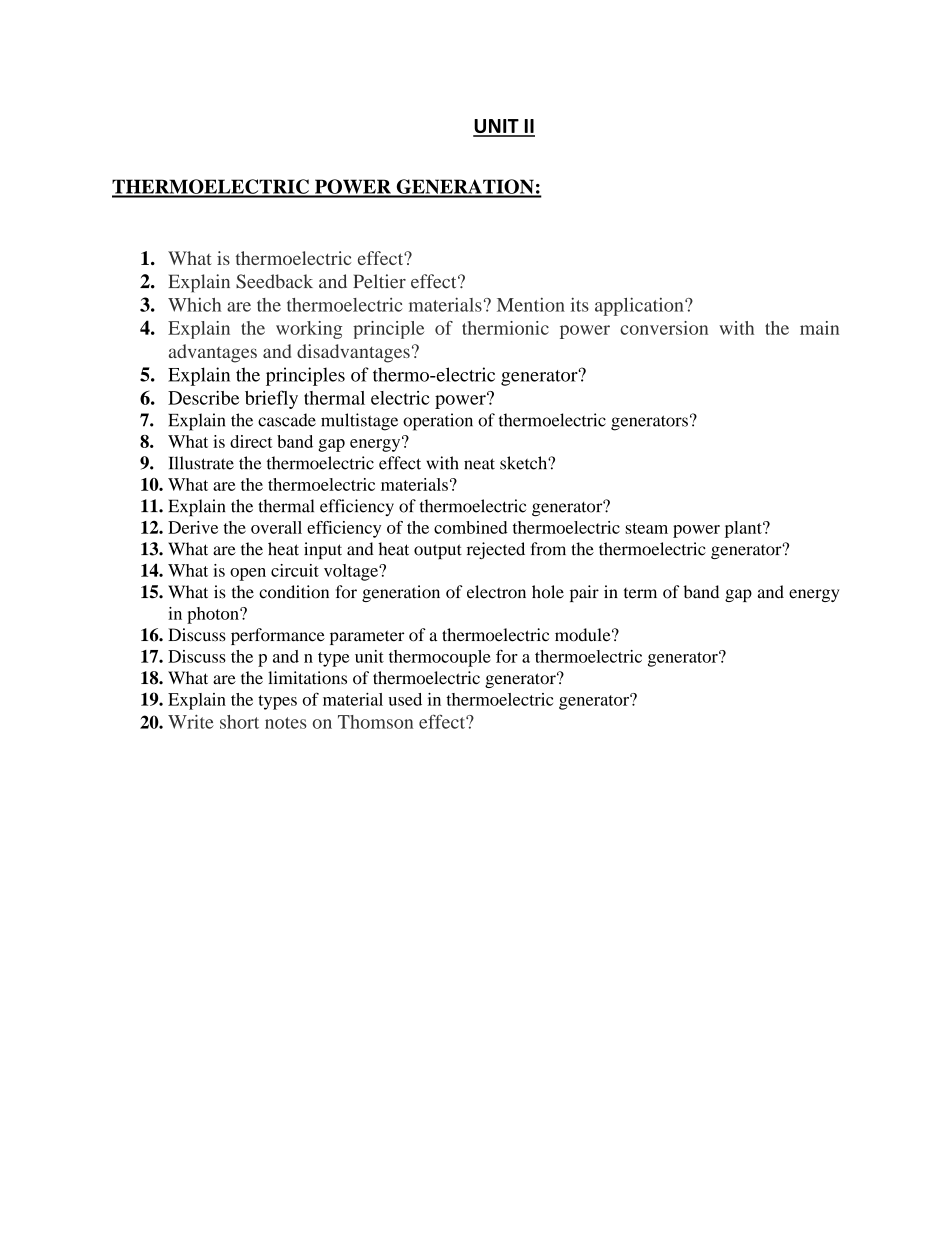 The width and height of the image is (952, 1233). Describe the element at coordinates (531, 304) in the image. I see `Mention` at that location.
